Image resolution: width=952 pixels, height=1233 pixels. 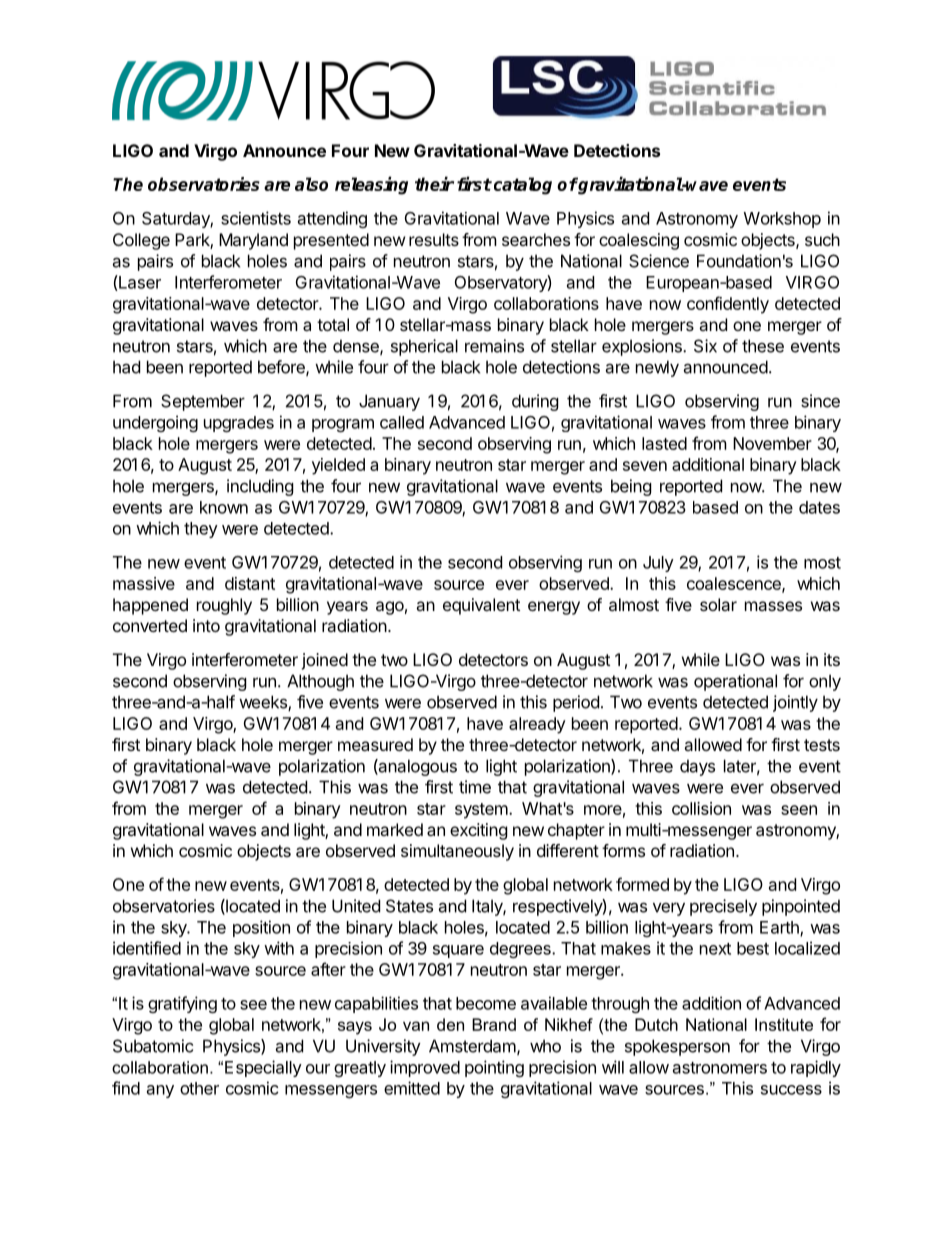 What do you see at coordinates (256, 218) in the screenshot?
I see `scientists` at bounding box center [256, 218].
